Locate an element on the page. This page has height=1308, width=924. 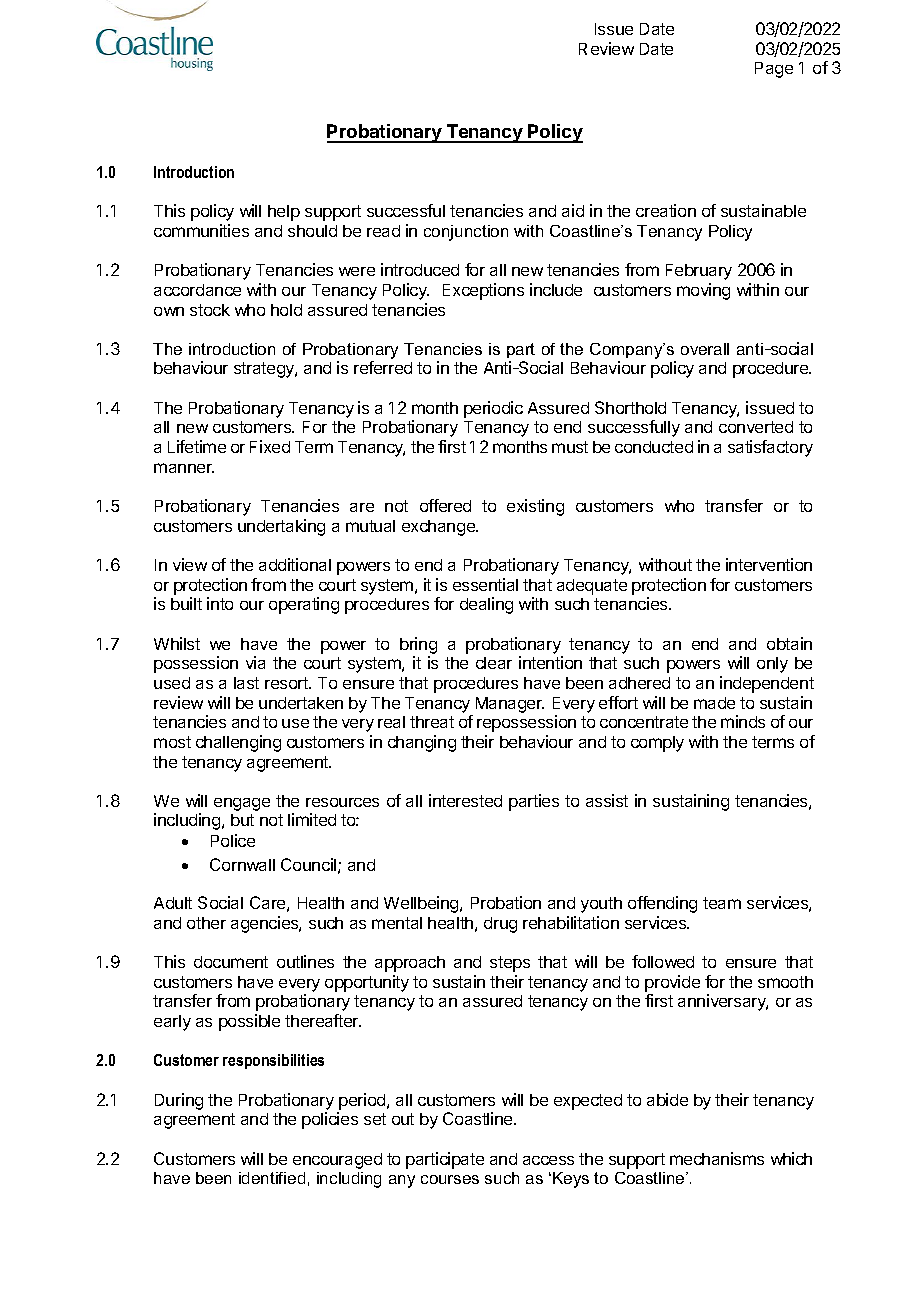
help is located at coordinates (284, 213).
